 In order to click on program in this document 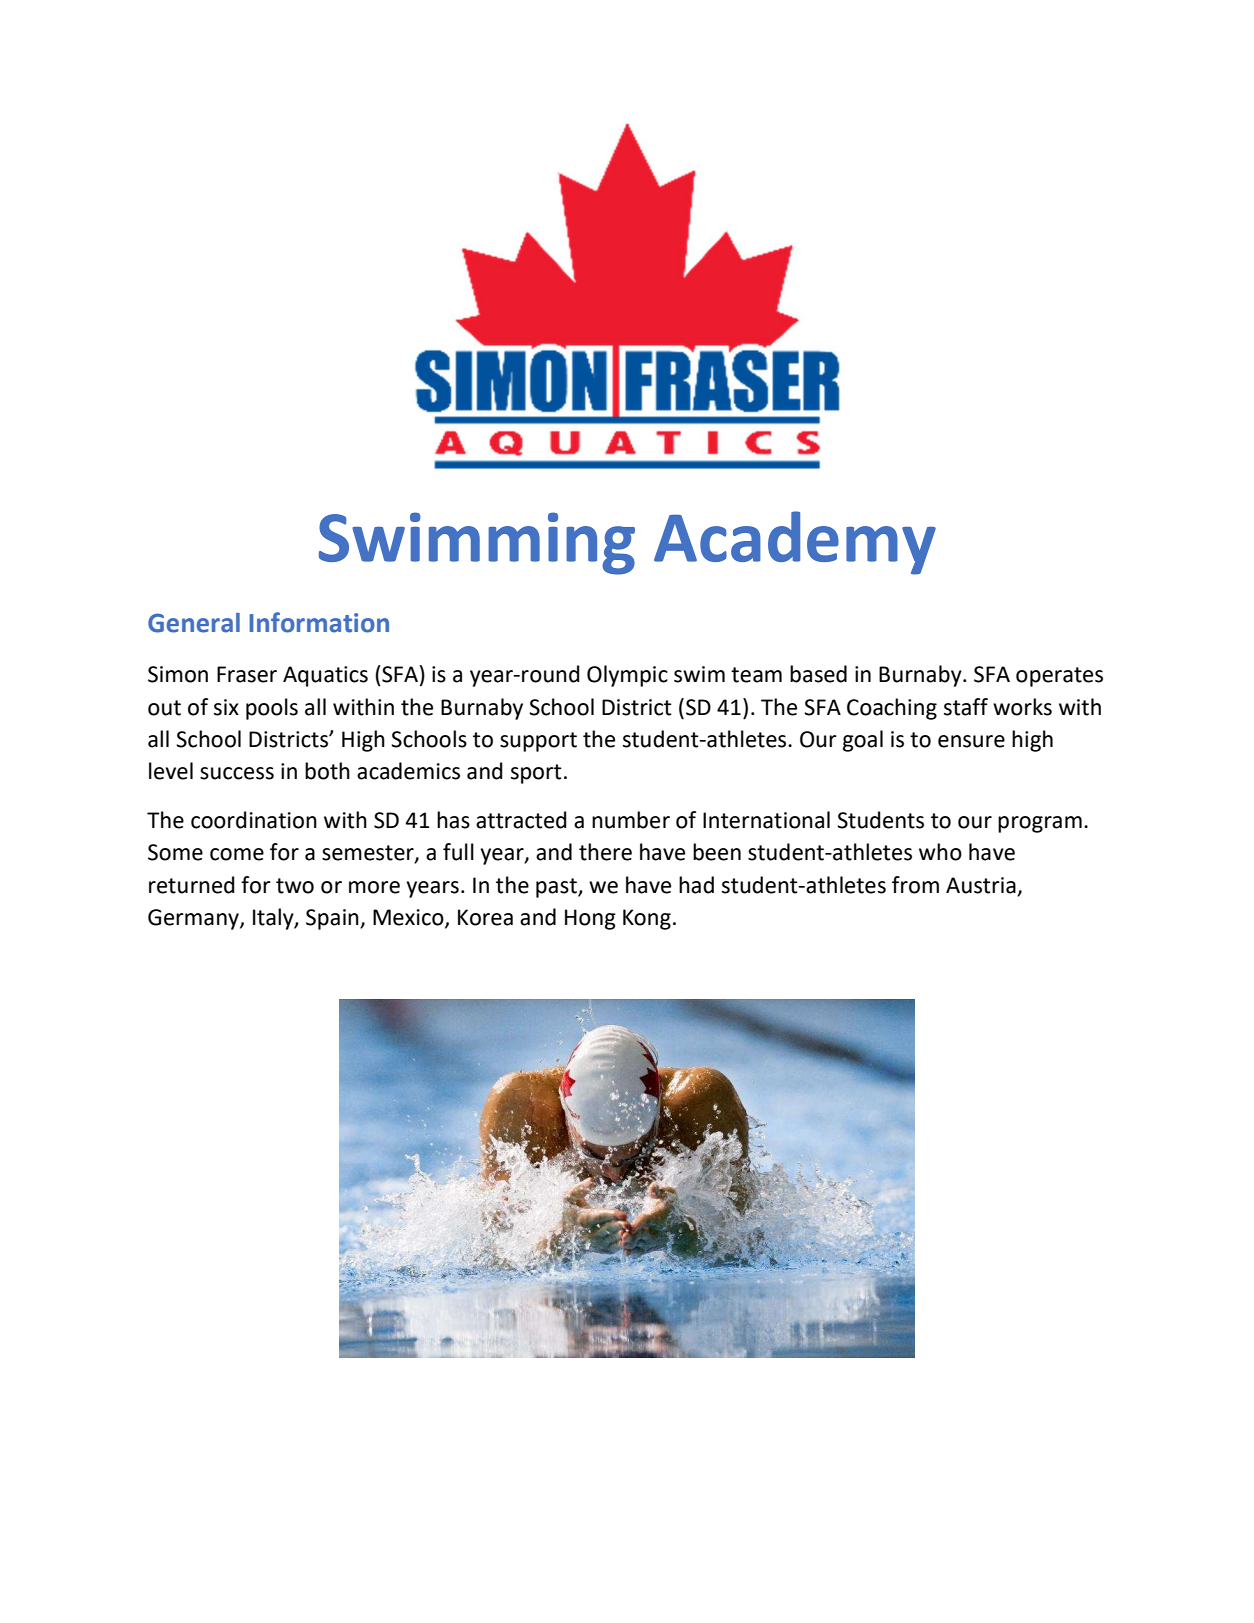, I will do `click(1040, 824)`.
